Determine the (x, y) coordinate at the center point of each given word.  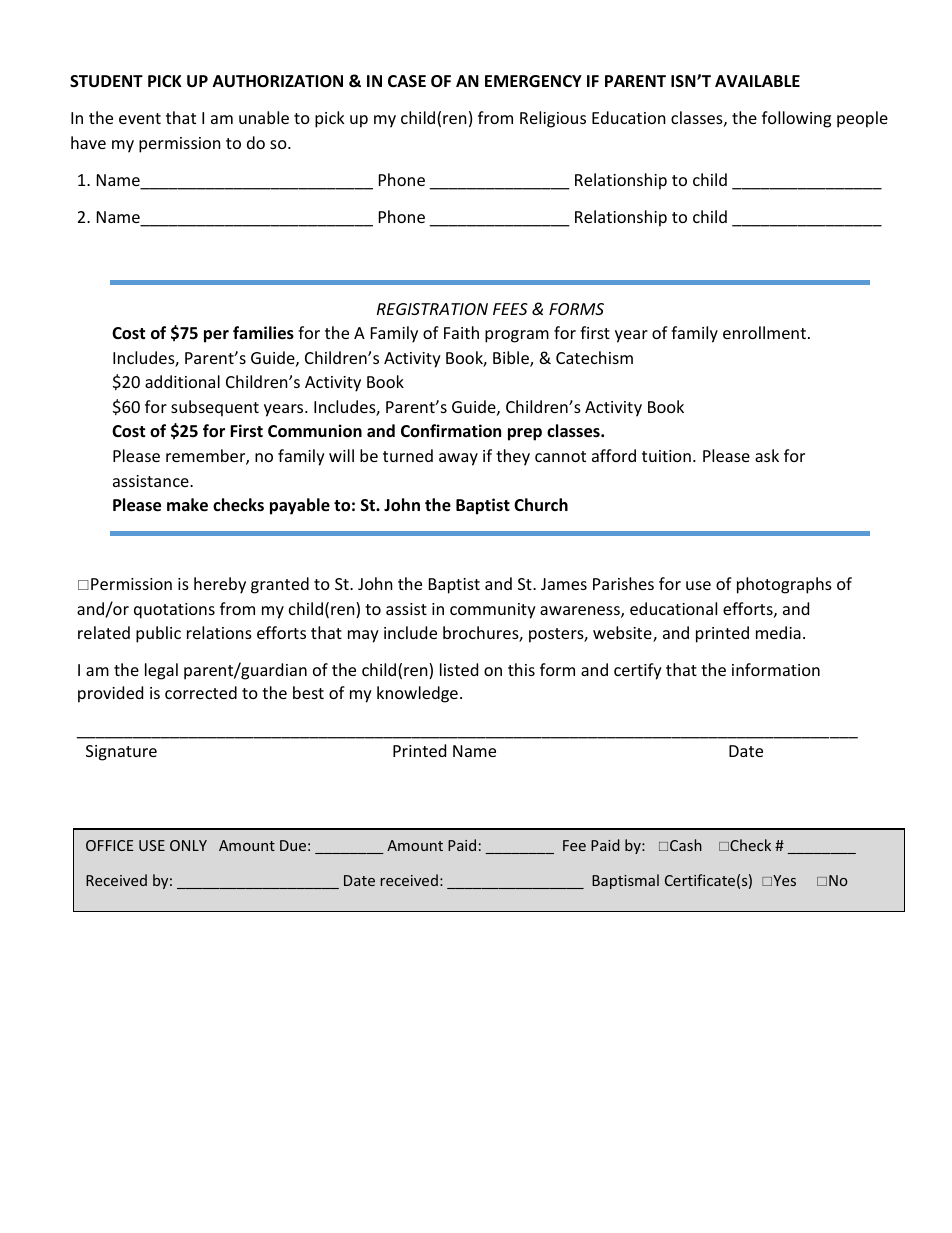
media (778, 632)
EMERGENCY (533, 81)
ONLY (188, 845)
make (187, 505)
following (796, 119)
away (458, 459)
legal (161, 671)
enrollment (764, 332)
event (140, 118)
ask (767, 455)
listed (459, 669)
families (263, 333)
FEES (510, 309)
